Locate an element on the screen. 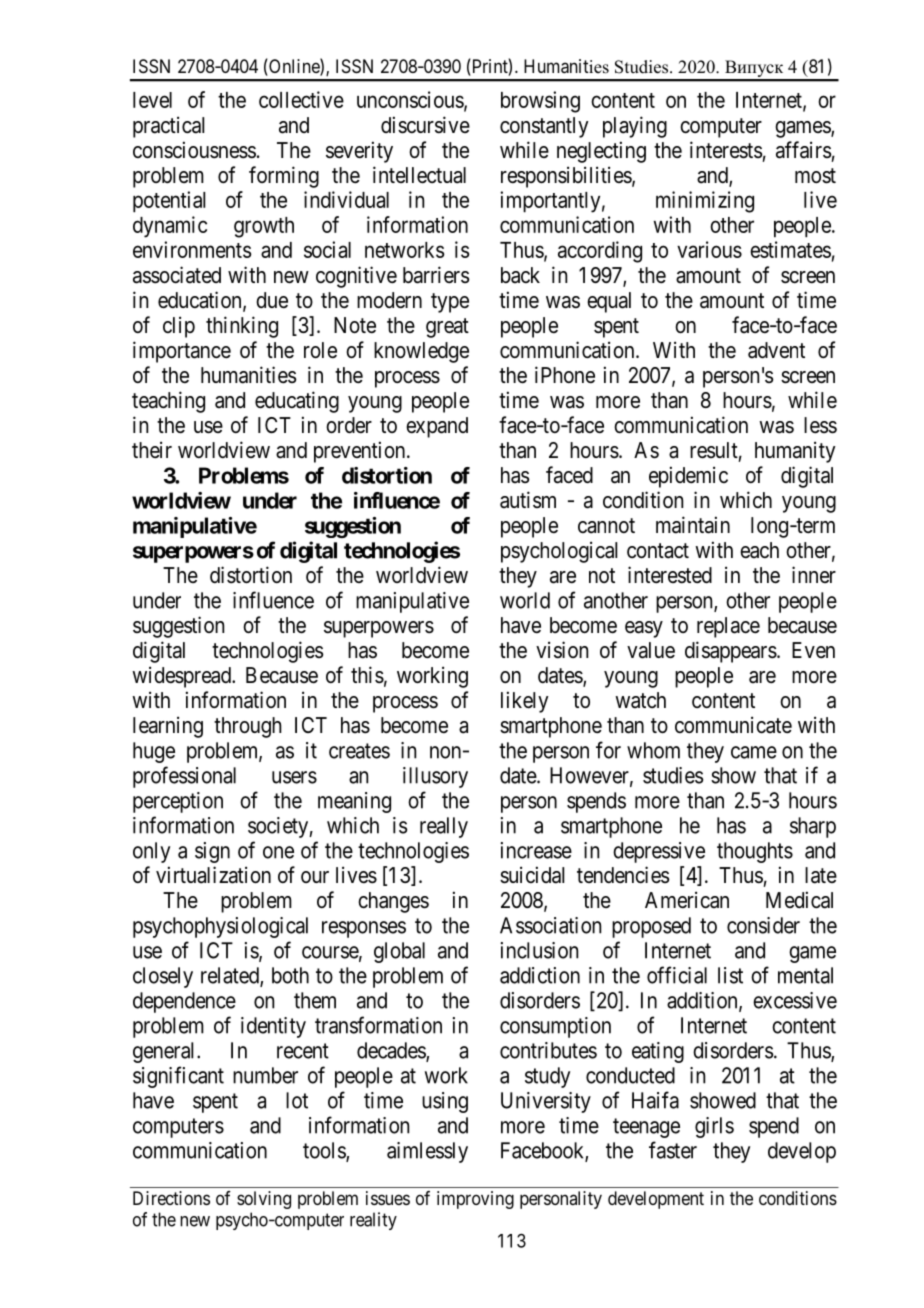 The image size is (924, 1308). widespread is located at coordinates (182, 677).
